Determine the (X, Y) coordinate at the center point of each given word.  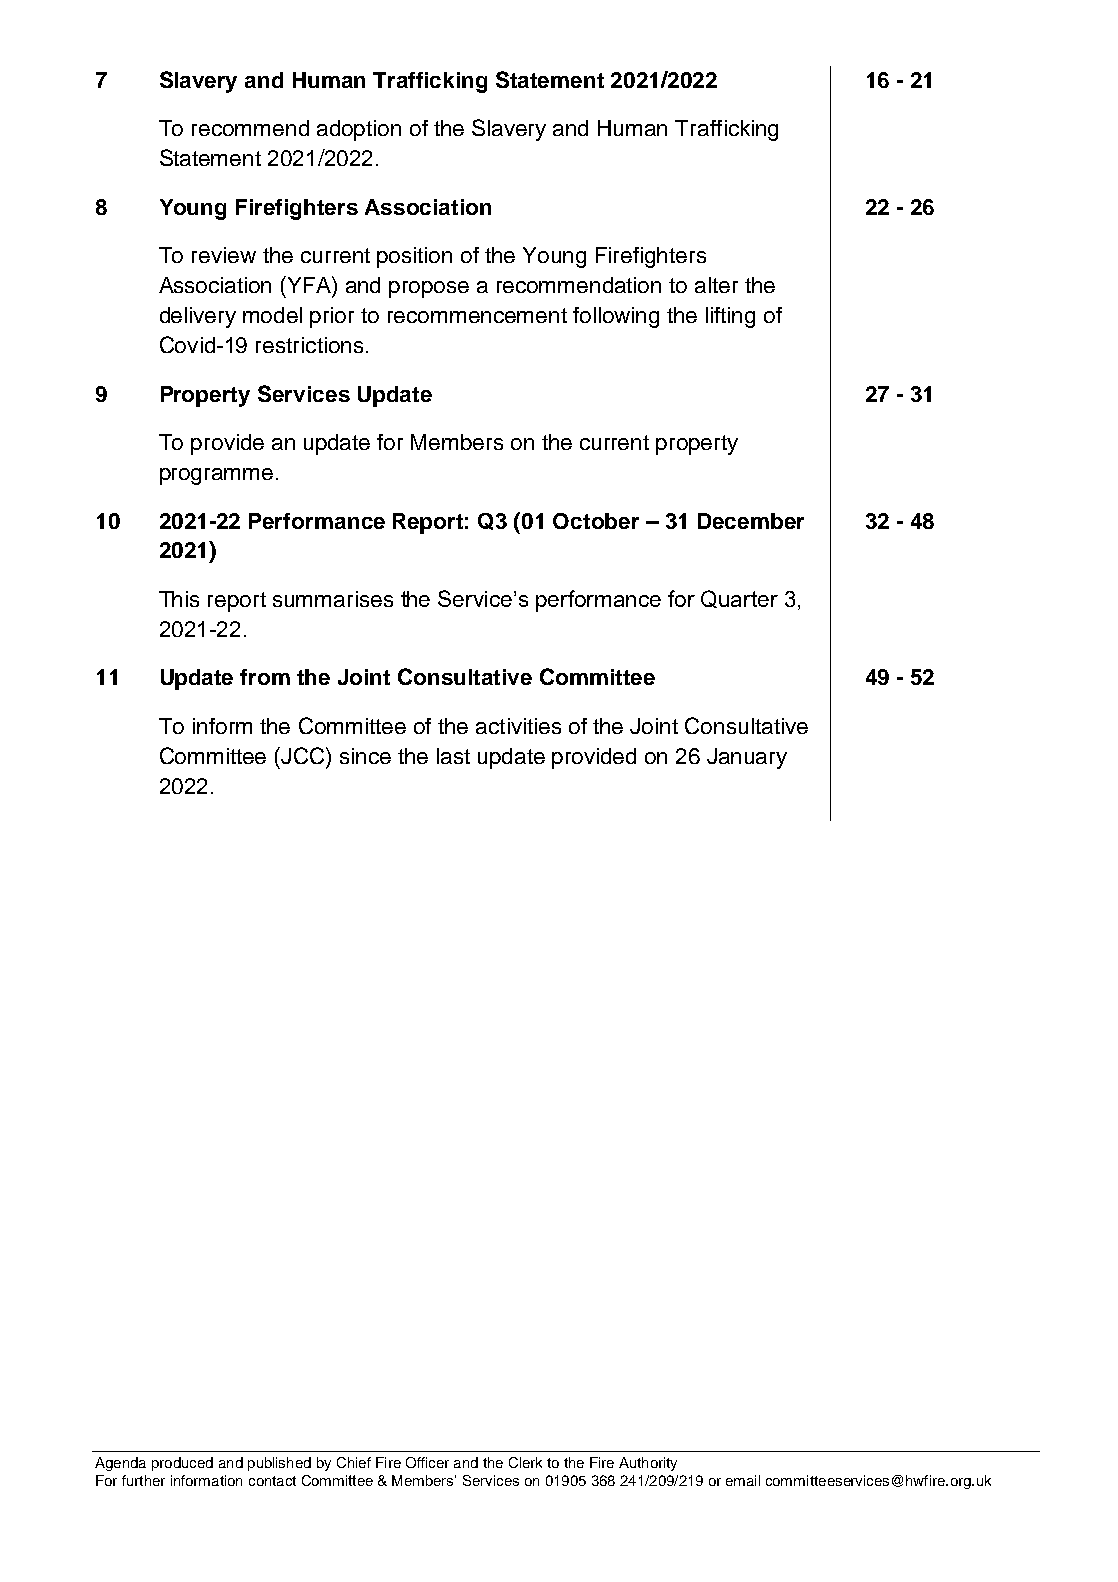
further (143, 1480)
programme (216, 476)
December (751, 521)
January (747, 758)
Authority (648, 1464)
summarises (333, 599)
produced (182, 1464)
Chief (354, 1462)
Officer (427, 1462)
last (453, 756)
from (265, 677)
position (414, 257)
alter (716, 285)
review (224, 255)
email (743, 1480)
